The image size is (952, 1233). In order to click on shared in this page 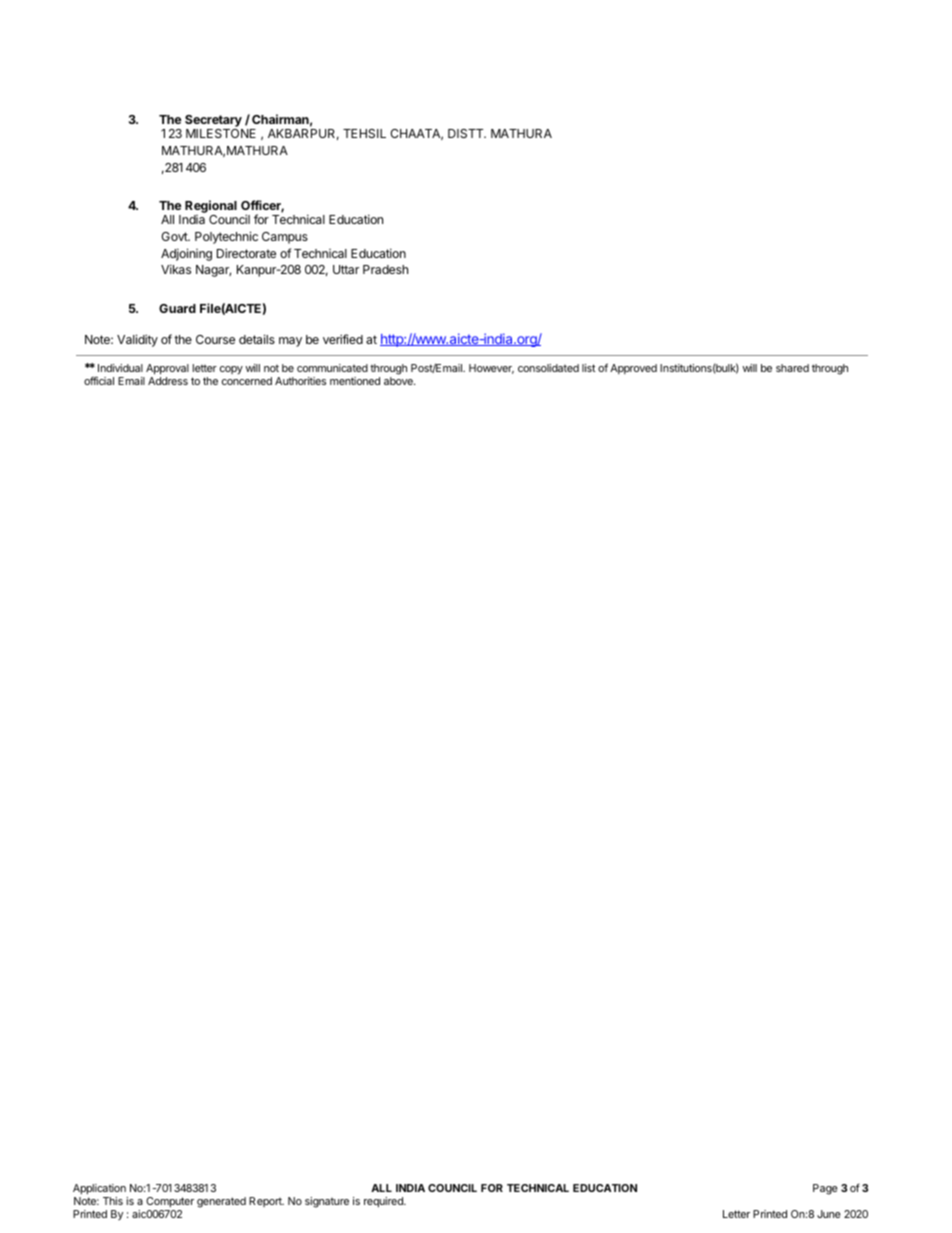, I will do `click(792, 368)`.
